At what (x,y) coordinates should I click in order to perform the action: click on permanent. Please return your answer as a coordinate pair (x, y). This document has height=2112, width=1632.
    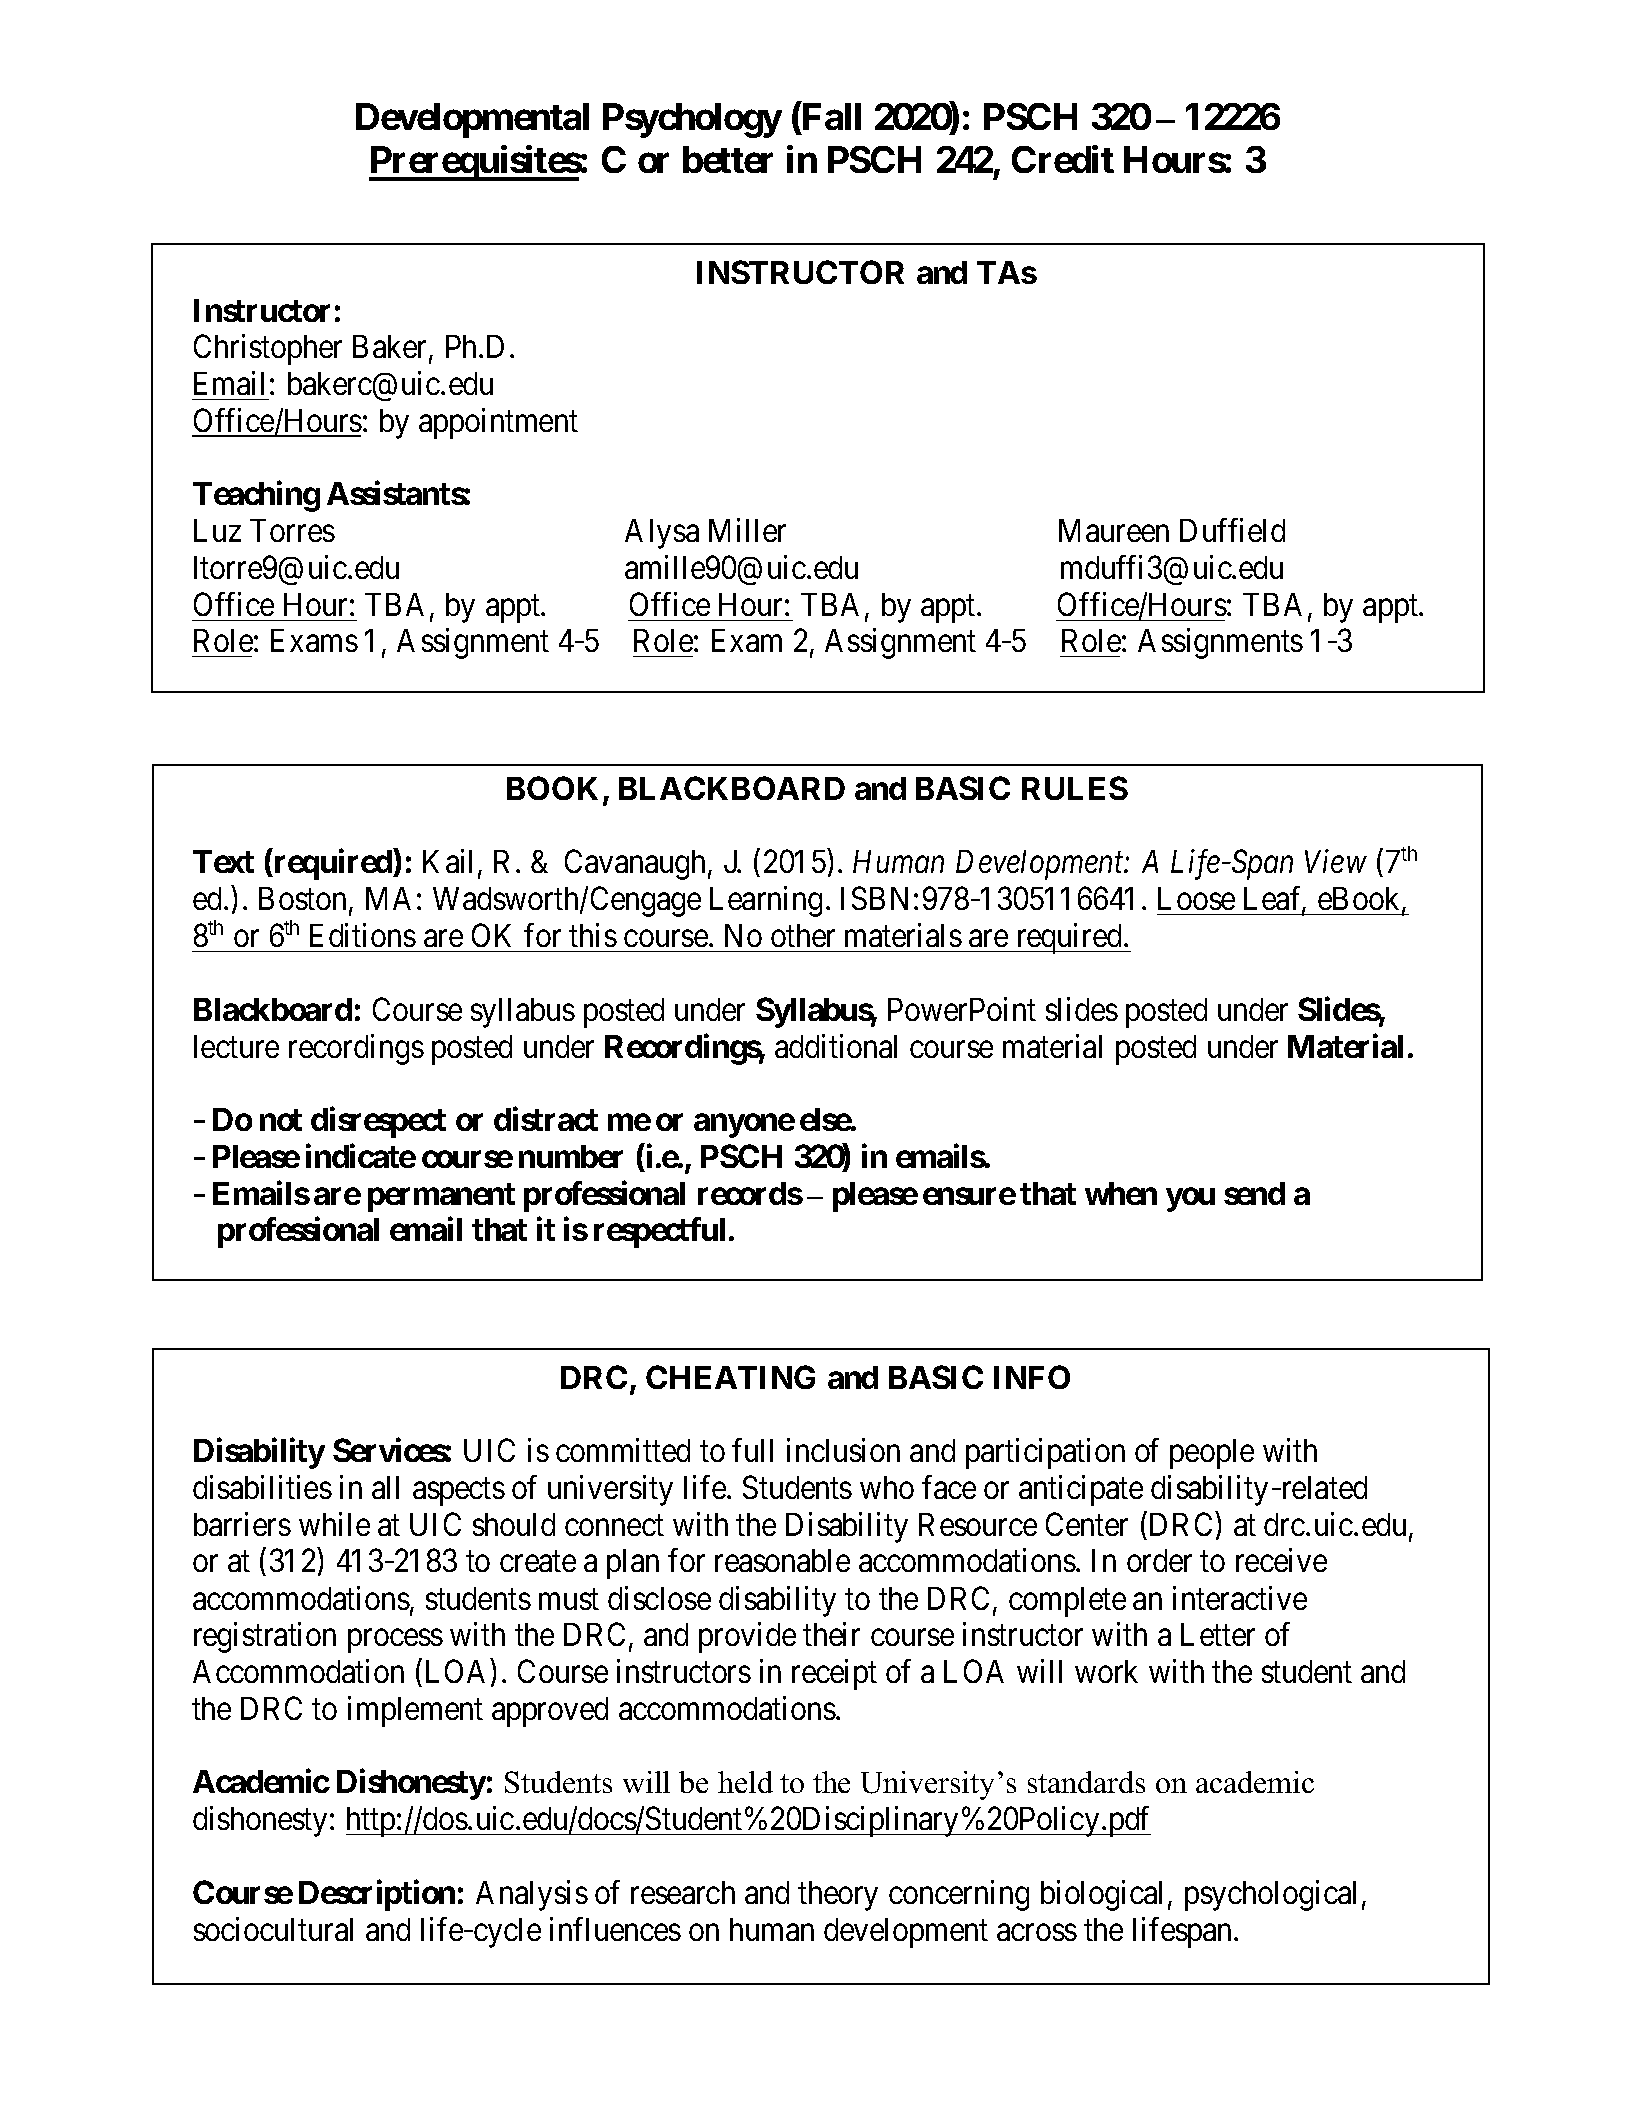
    Looking at the image, I should click on (441, 1197).
